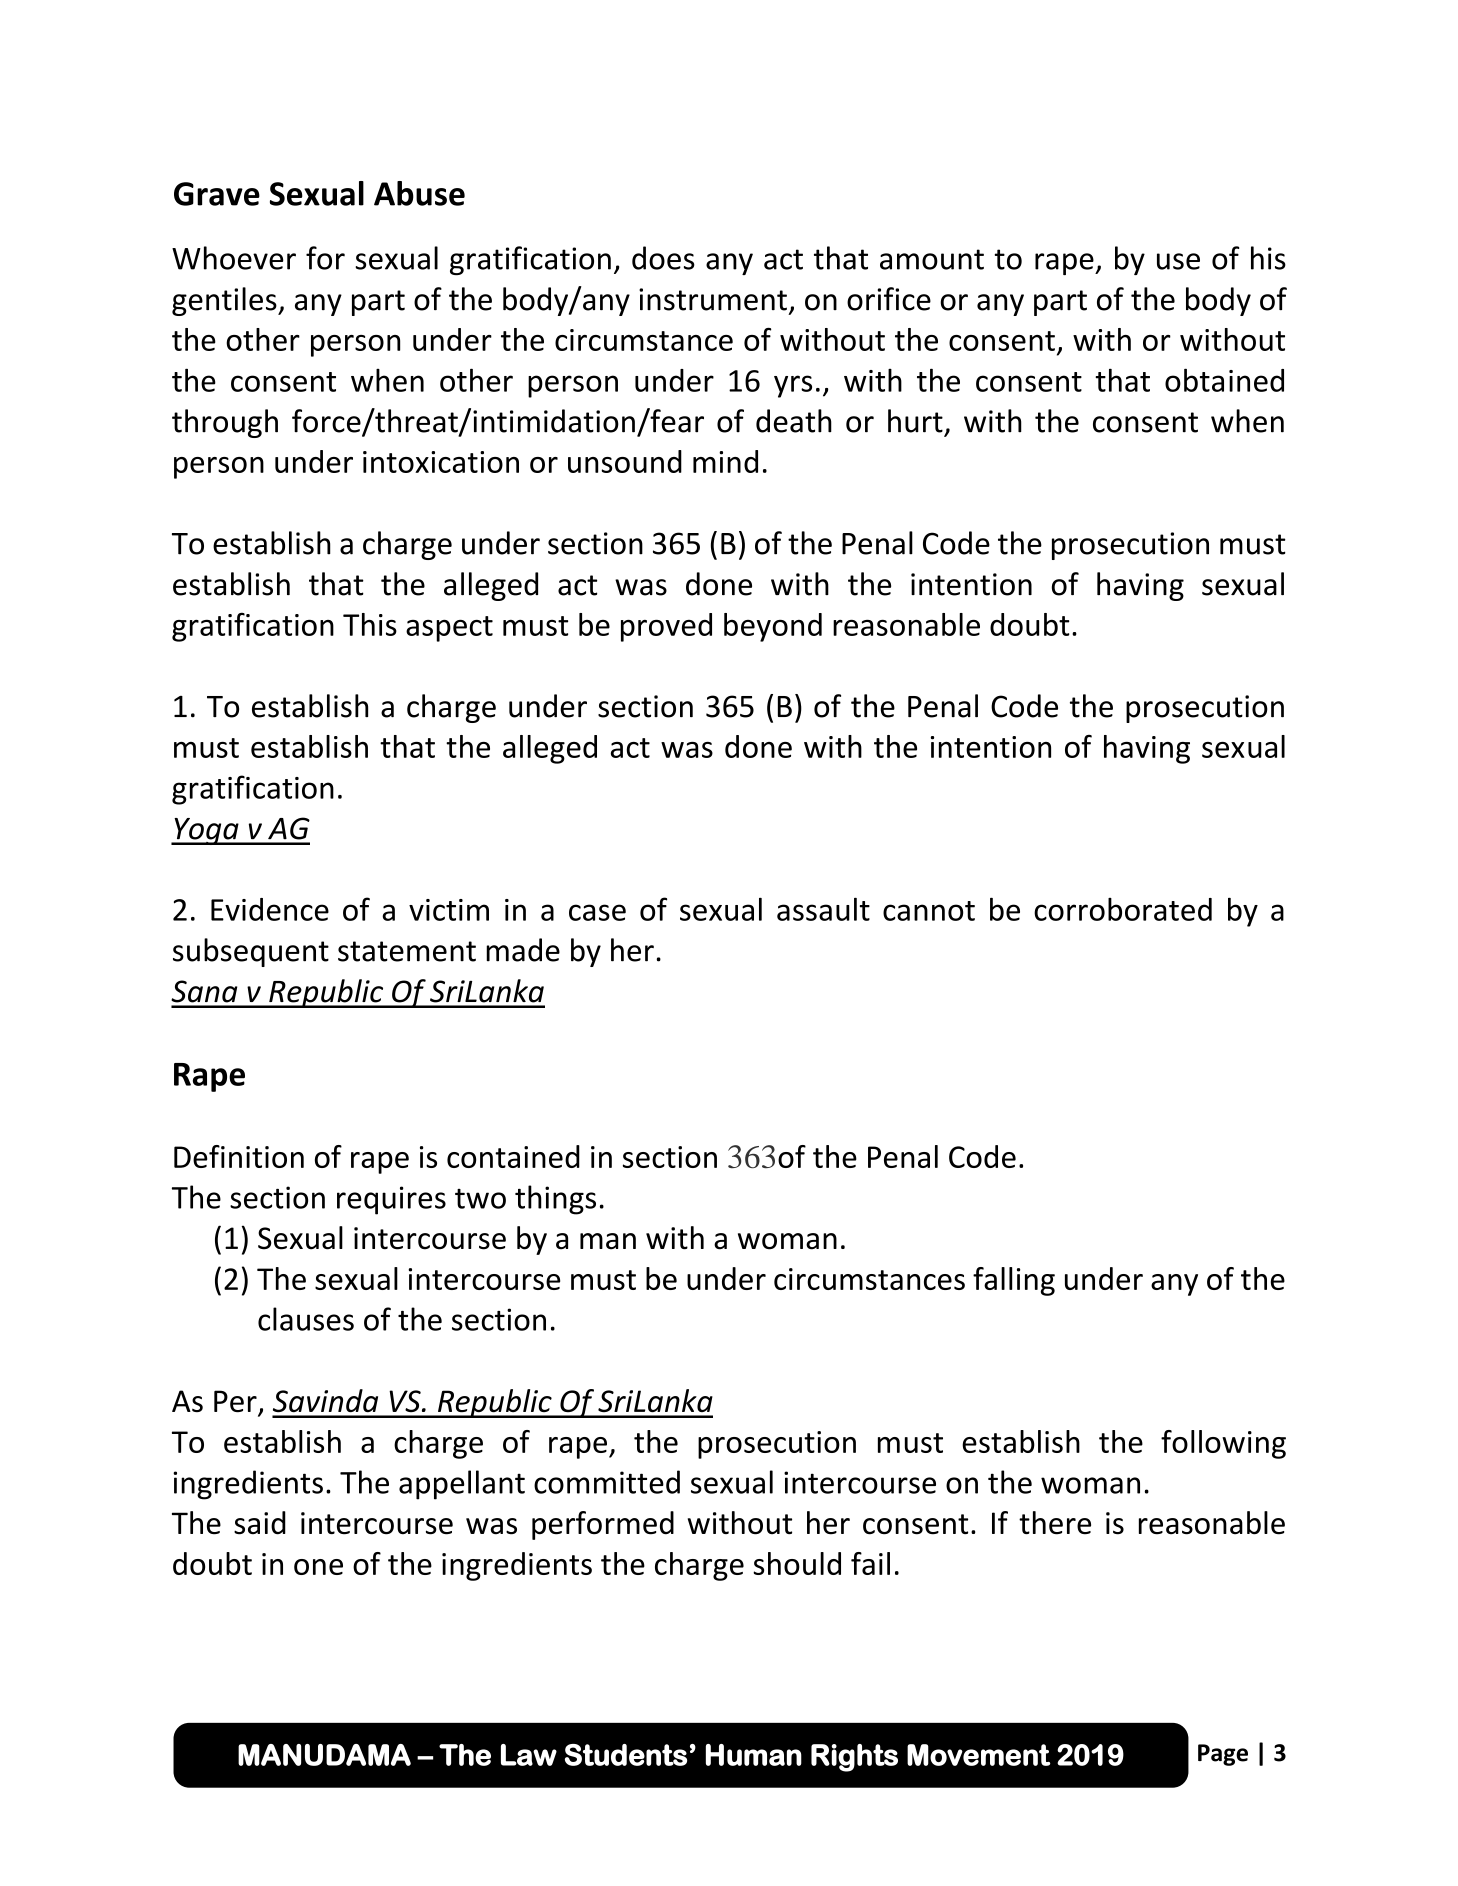  I want to click on This, so click(370, 624).
